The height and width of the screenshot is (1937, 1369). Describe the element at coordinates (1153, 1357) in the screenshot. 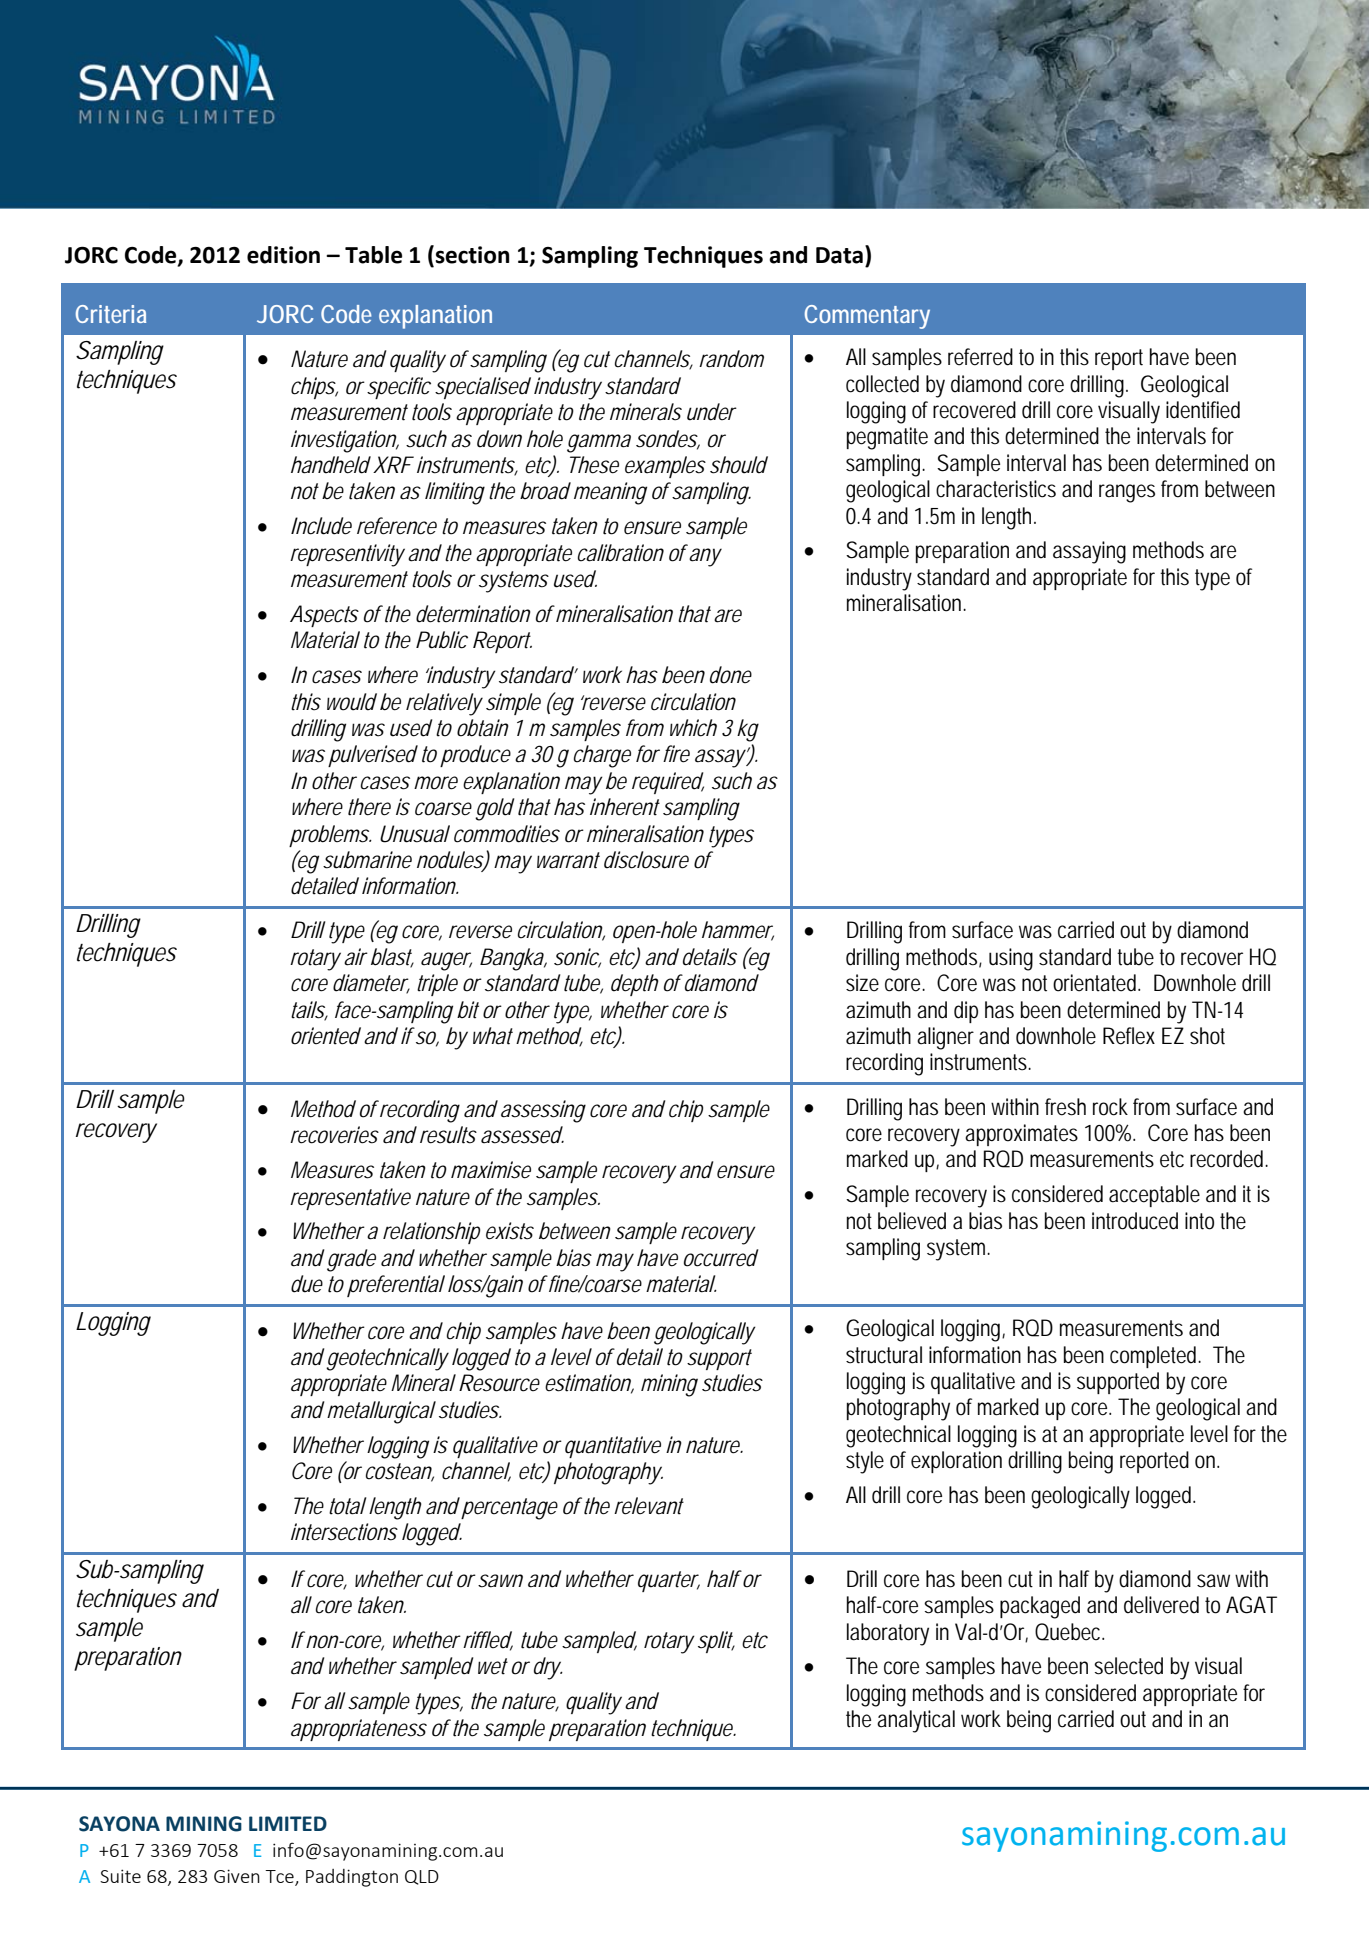

I see `completed` at that location.
